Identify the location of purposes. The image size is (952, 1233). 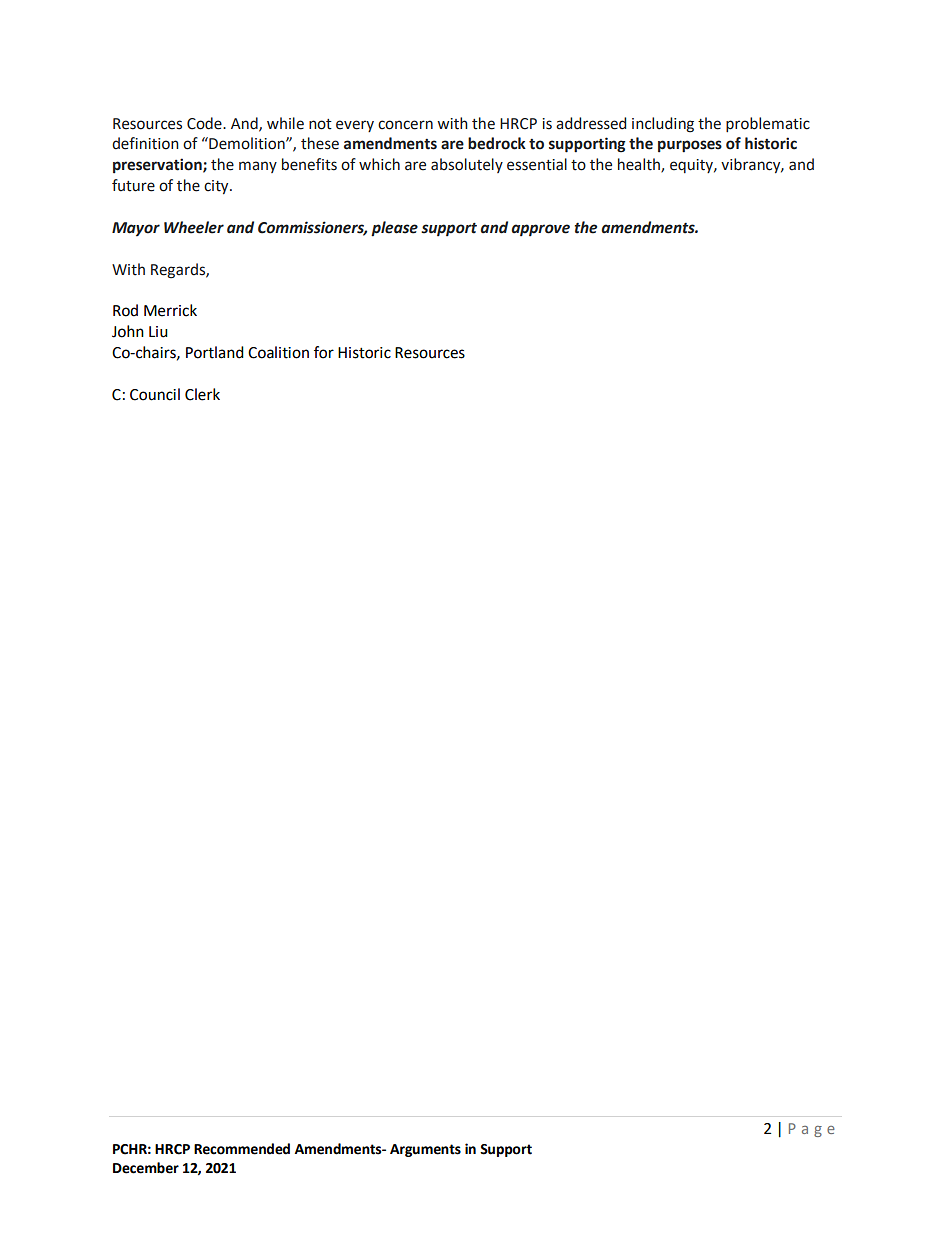
(690, 146).
